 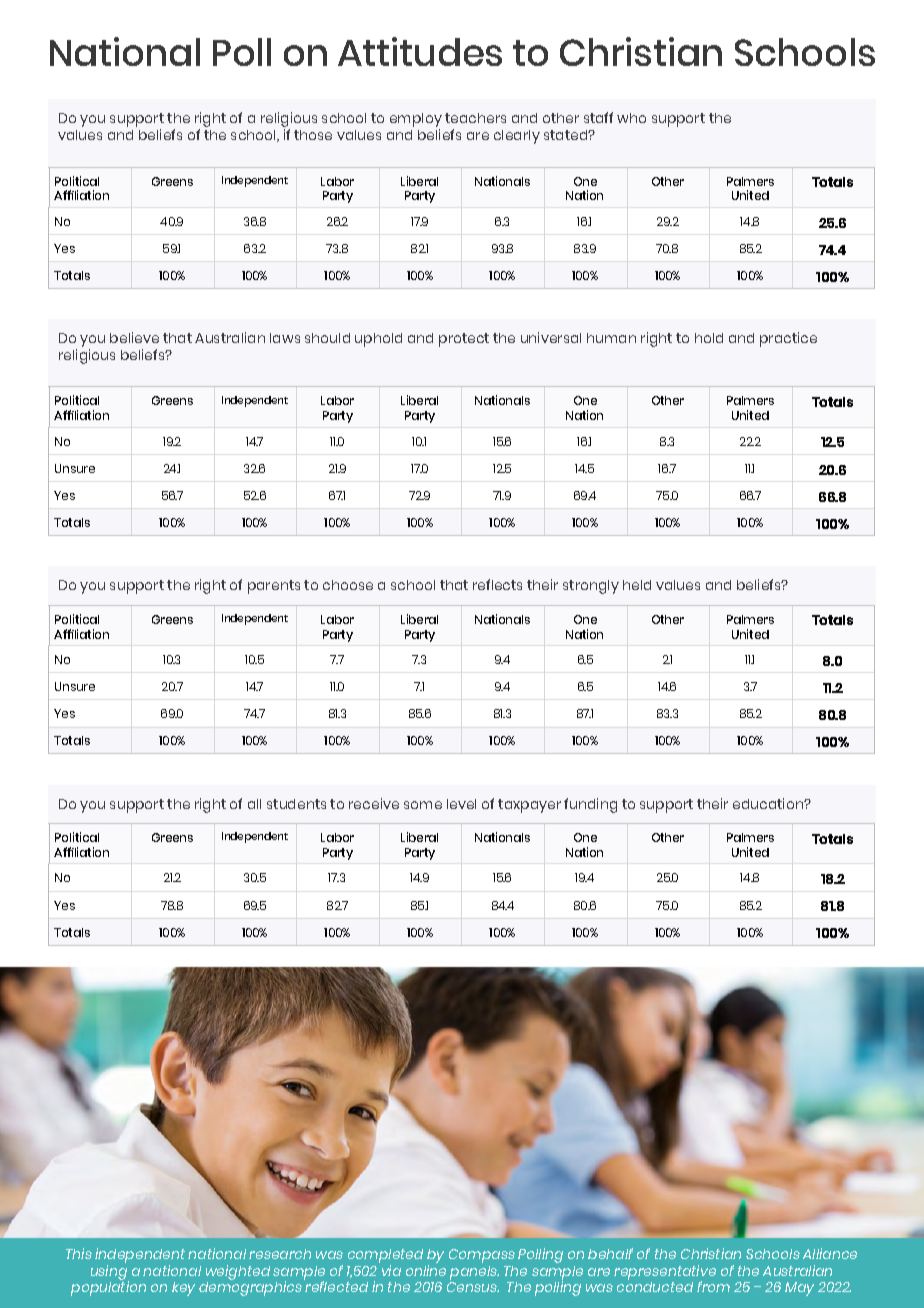 I want to click on held, so click(x=637, y=585).
